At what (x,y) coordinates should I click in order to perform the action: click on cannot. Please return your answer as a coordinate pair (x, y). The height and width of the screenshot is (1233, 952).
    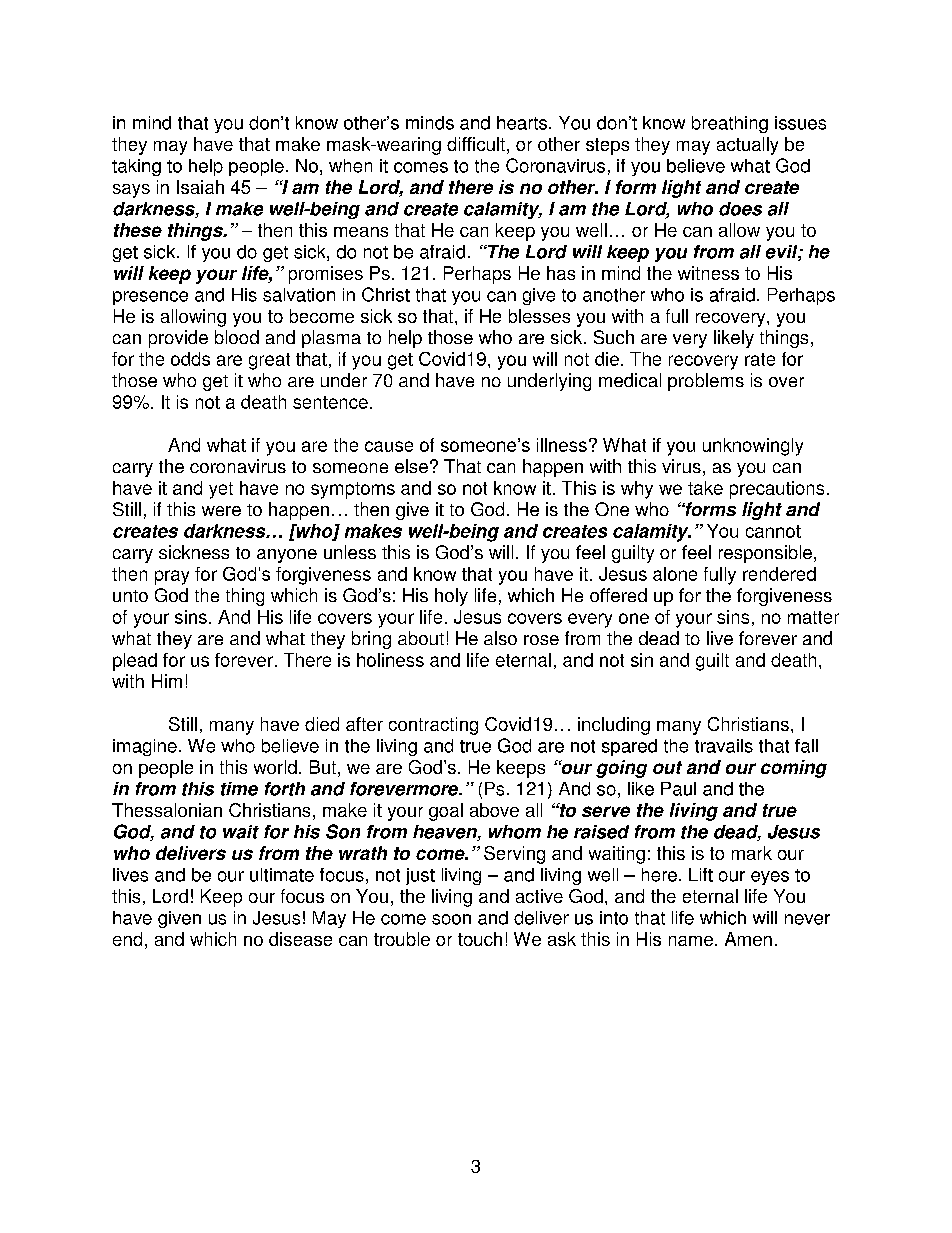
    Looking at the image, I should click on (773, 531).
